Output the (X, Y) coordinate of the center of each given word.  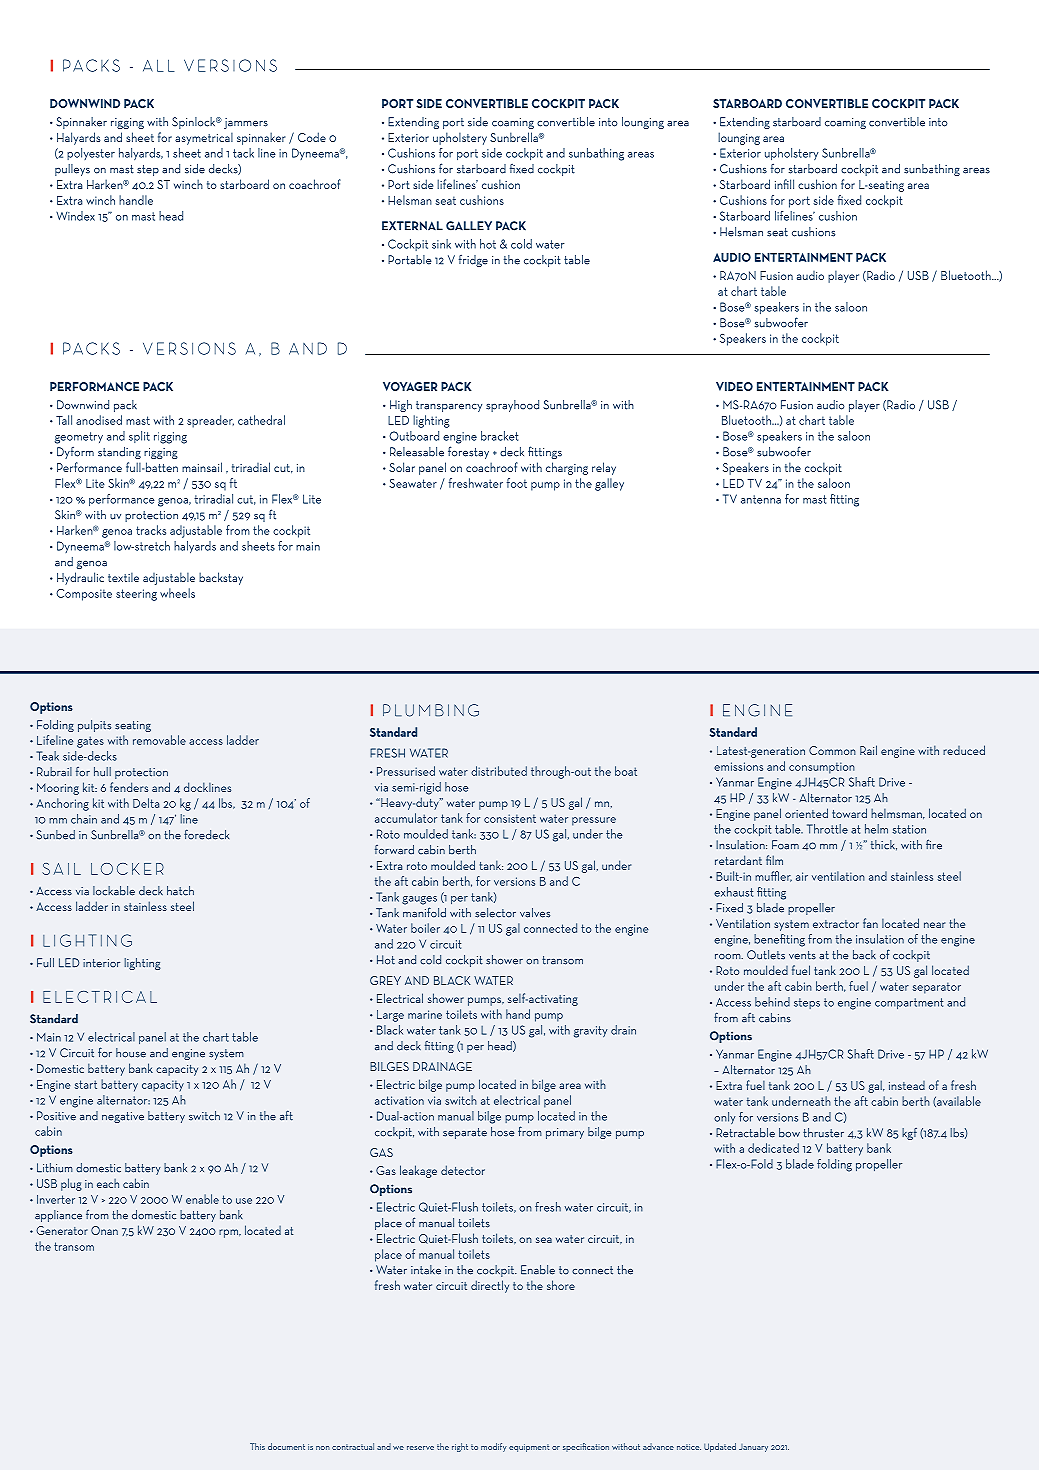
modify (494, 1447)
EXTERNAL (412, 226)
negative (123, 1117)
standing (119, 453)
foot (517, 483)
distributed (499, 771)
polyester (91, 154)
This (257, 1446)
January (753, 1448)
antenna (761, 499)
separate (465, 1133)
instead (907, 1085)
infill (784, 184)
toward (849, 813)
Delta (146, 803)
